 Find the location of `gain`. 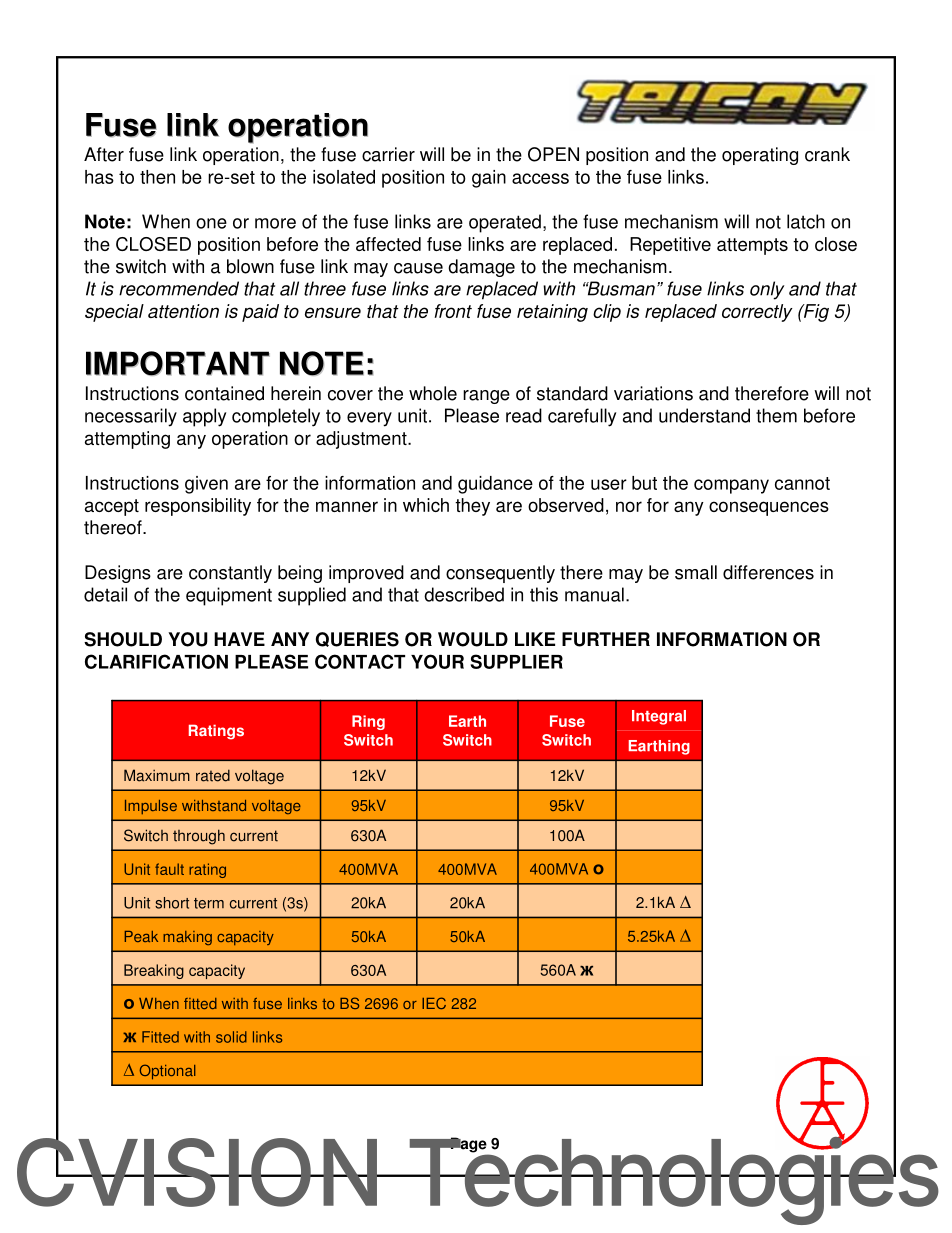

gain is located at coordinates (489, 179).
